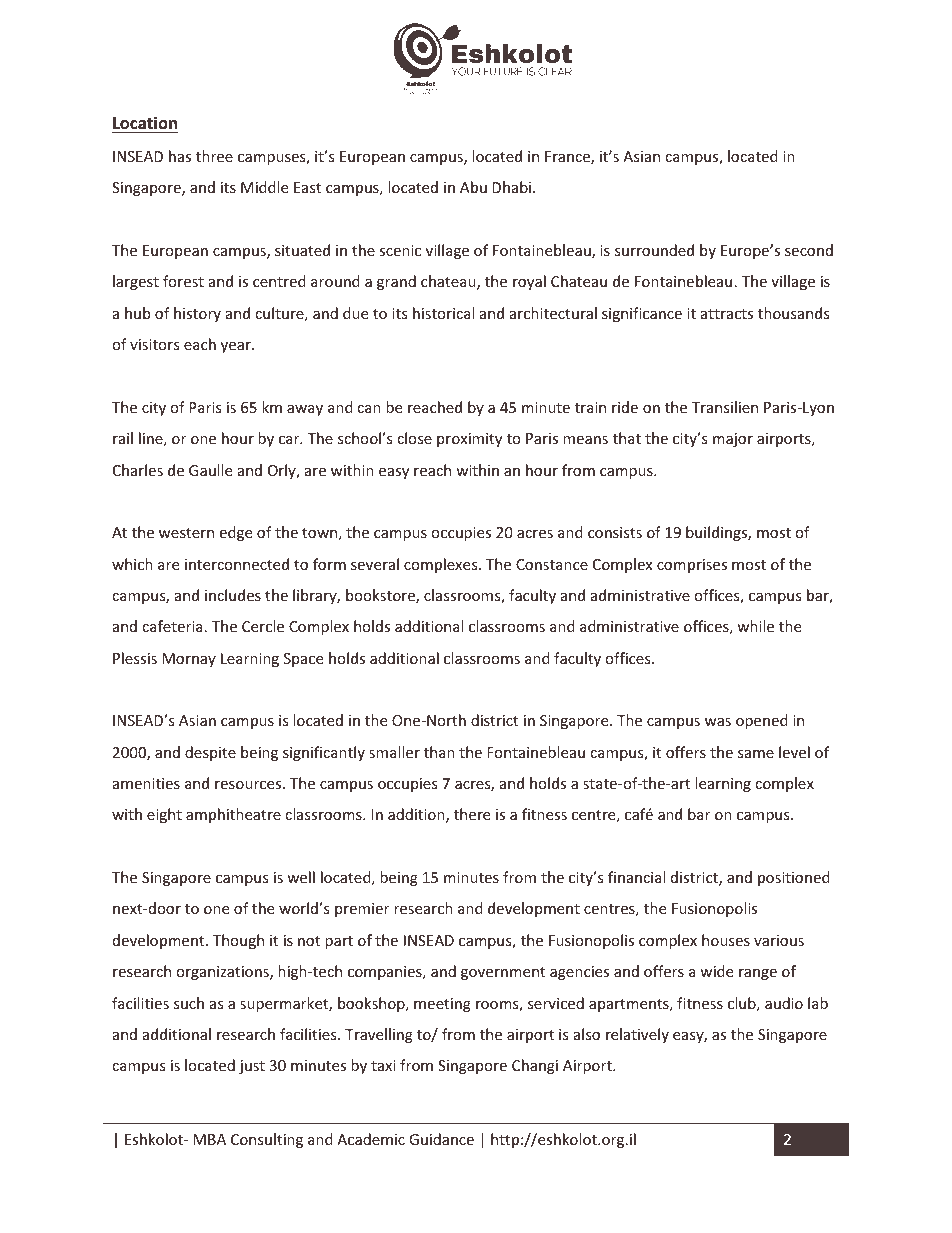  Describe the element at coordinates (233, 815) in the image. I see `amphitheatre` at that location.
